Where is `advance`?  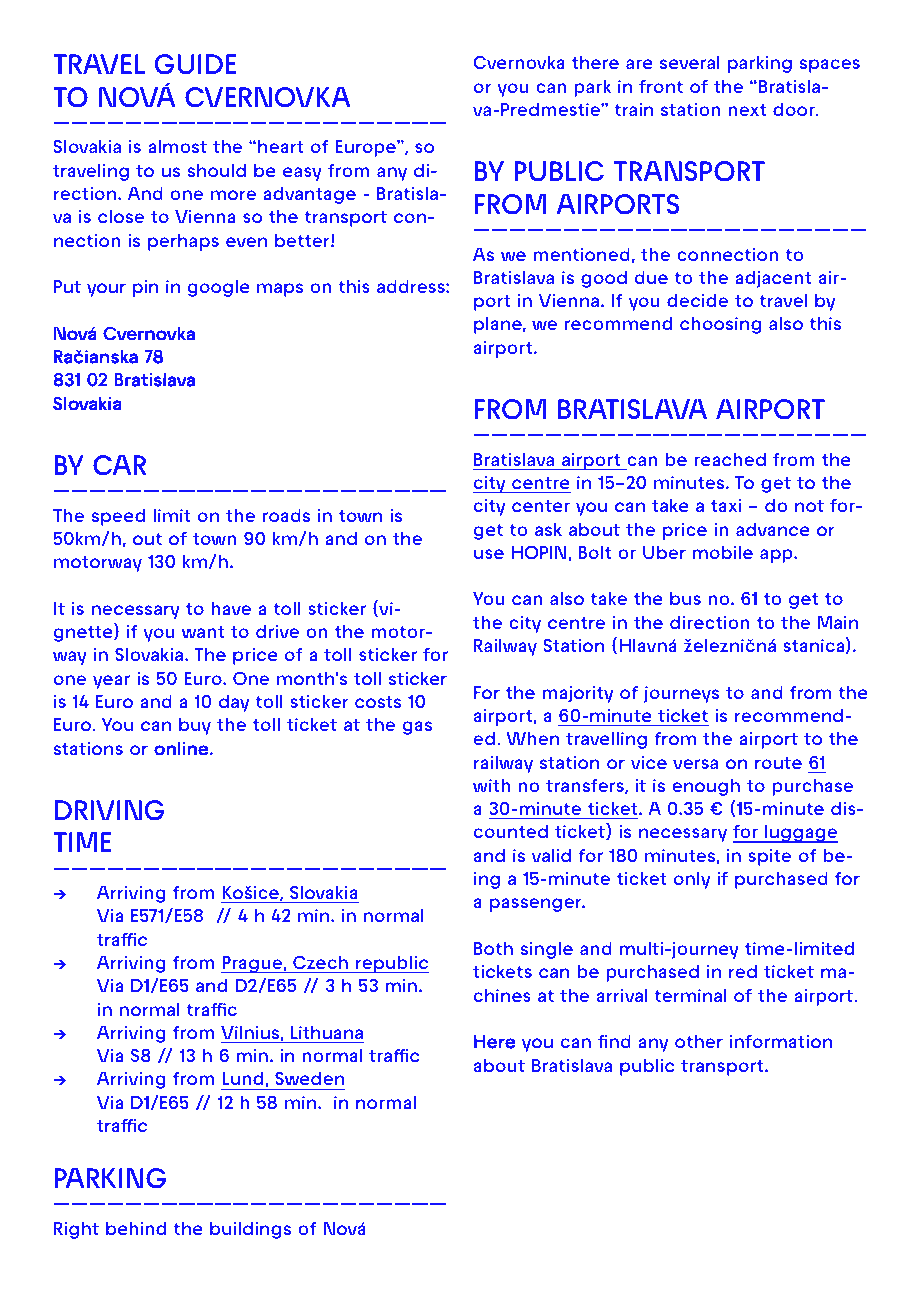 advance is located at coordinates (773, 529).
